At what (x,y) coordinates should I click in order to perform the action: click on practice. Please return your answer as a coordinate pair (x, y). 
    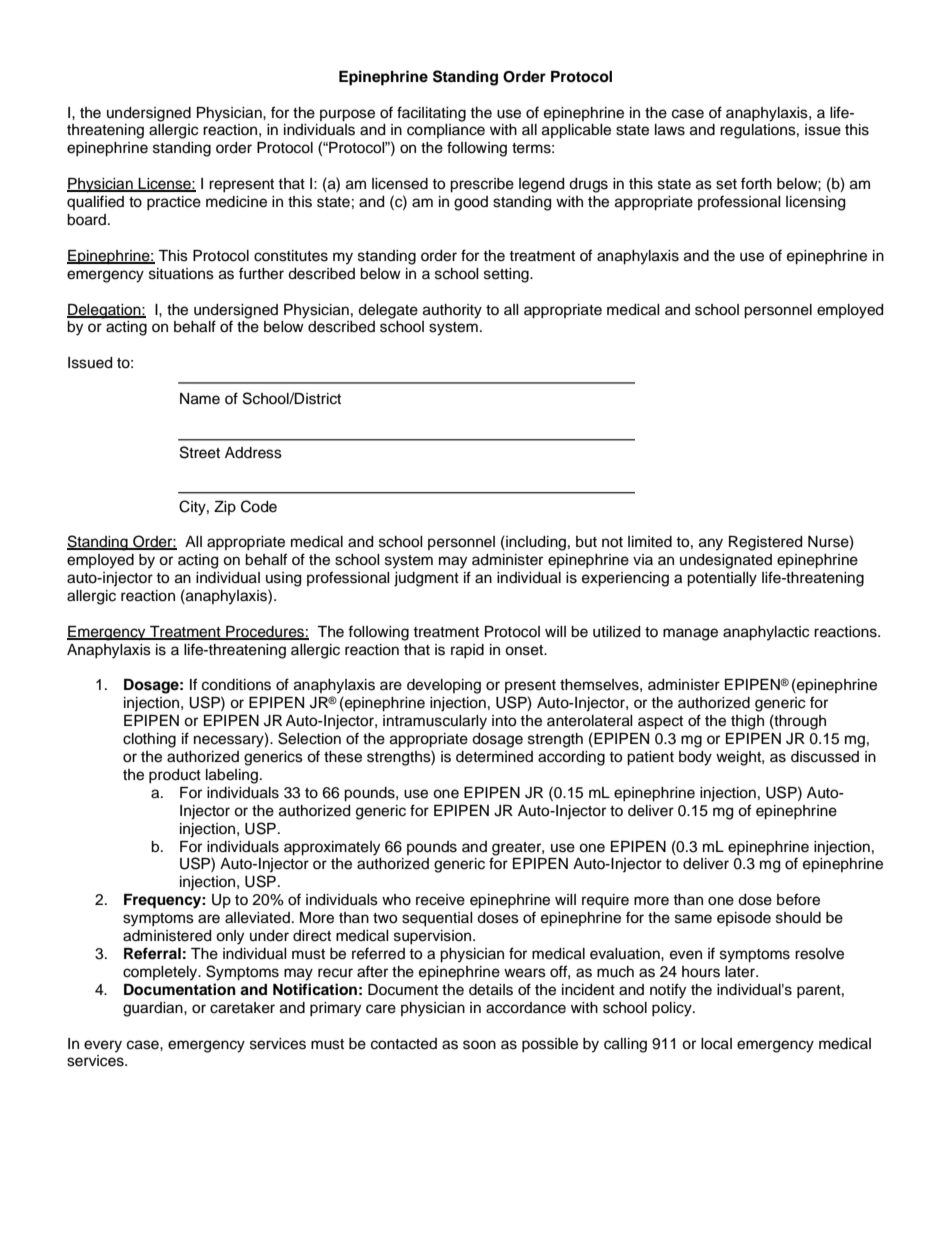
    Looking at the image, I should click on (174, 203).
